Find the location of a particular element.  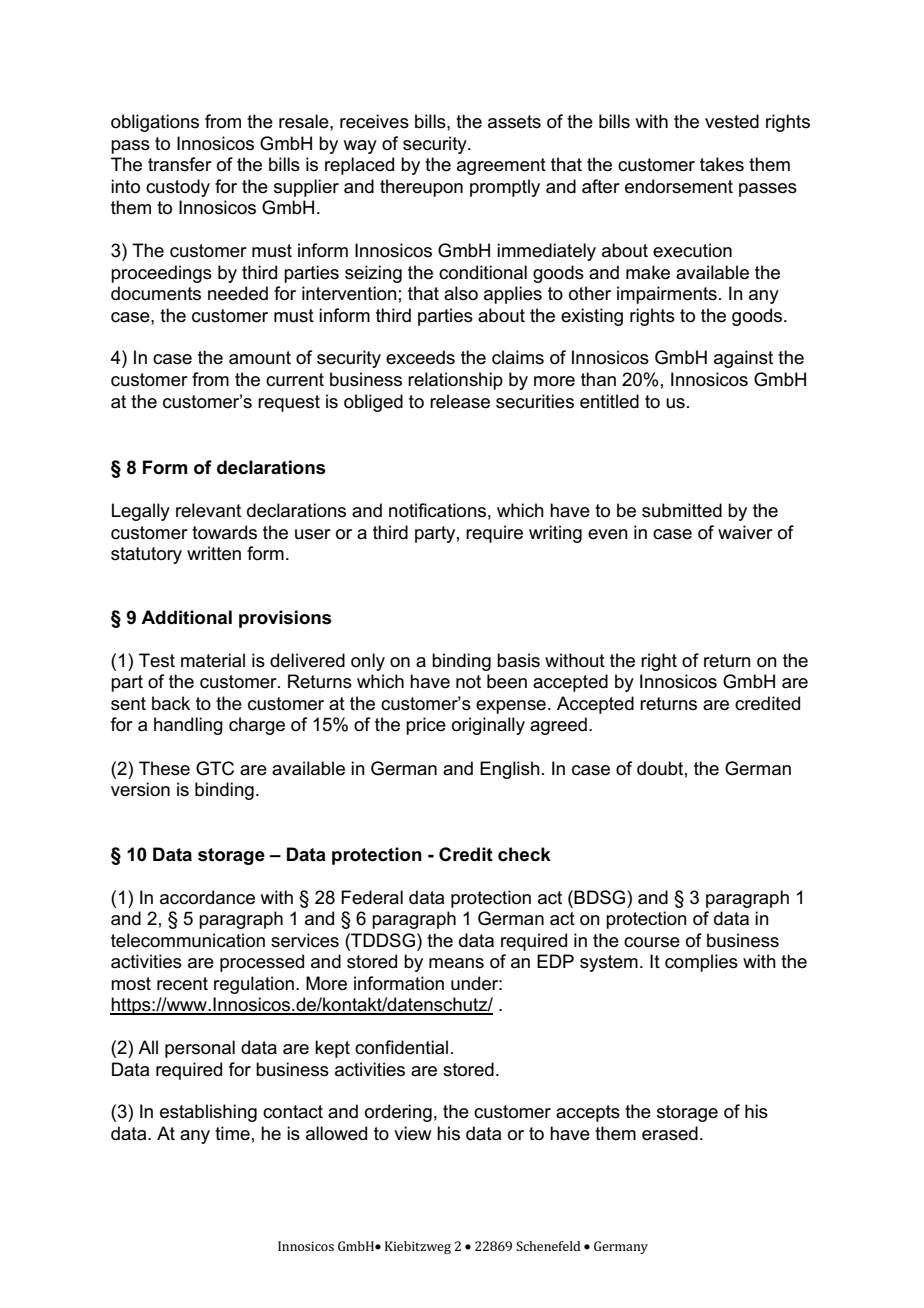

ordering is located at coordinates (398, 1113).
